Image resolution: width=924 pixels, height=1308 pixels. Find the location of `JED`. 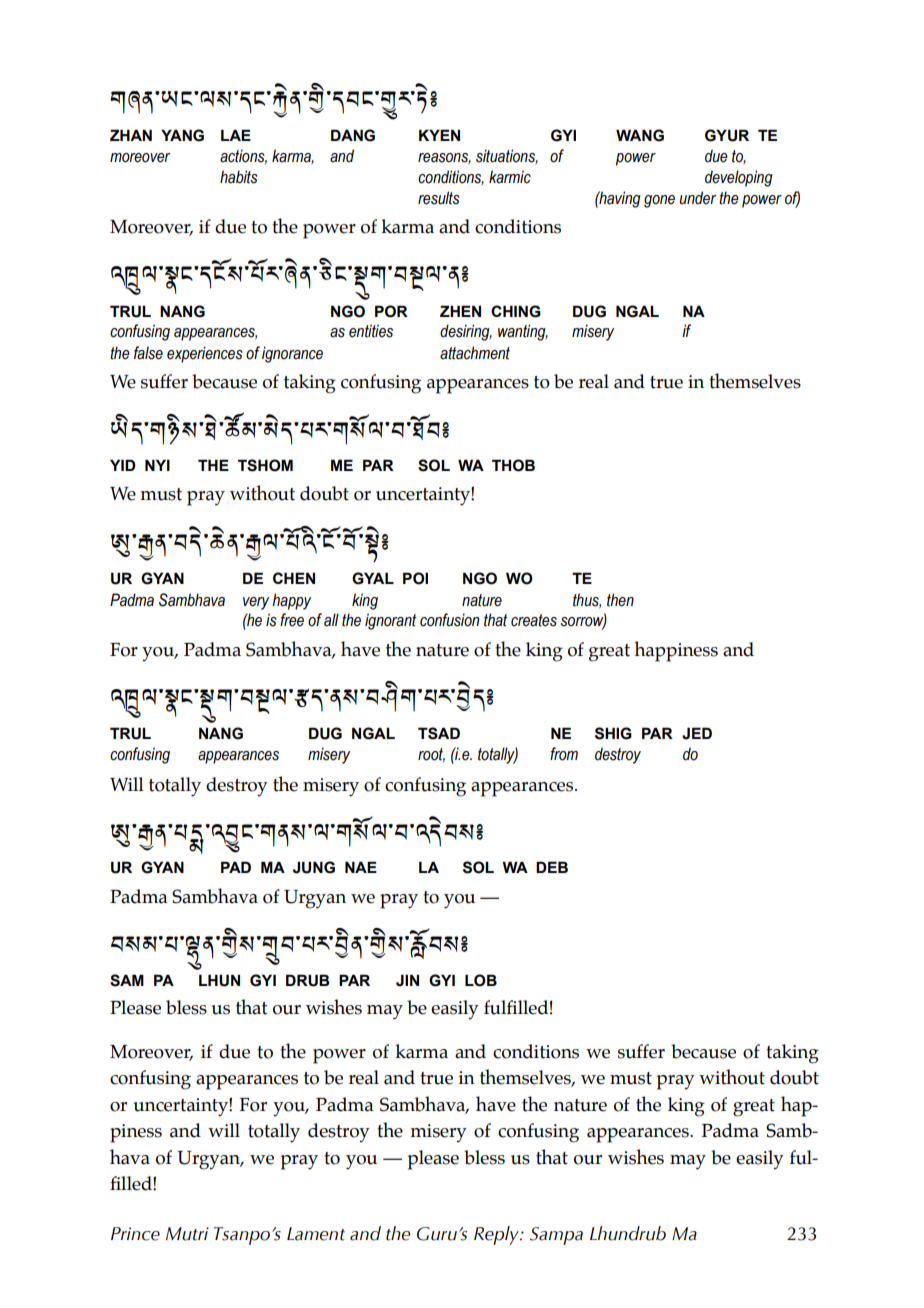

JED is located at coordinates (697, 733).
